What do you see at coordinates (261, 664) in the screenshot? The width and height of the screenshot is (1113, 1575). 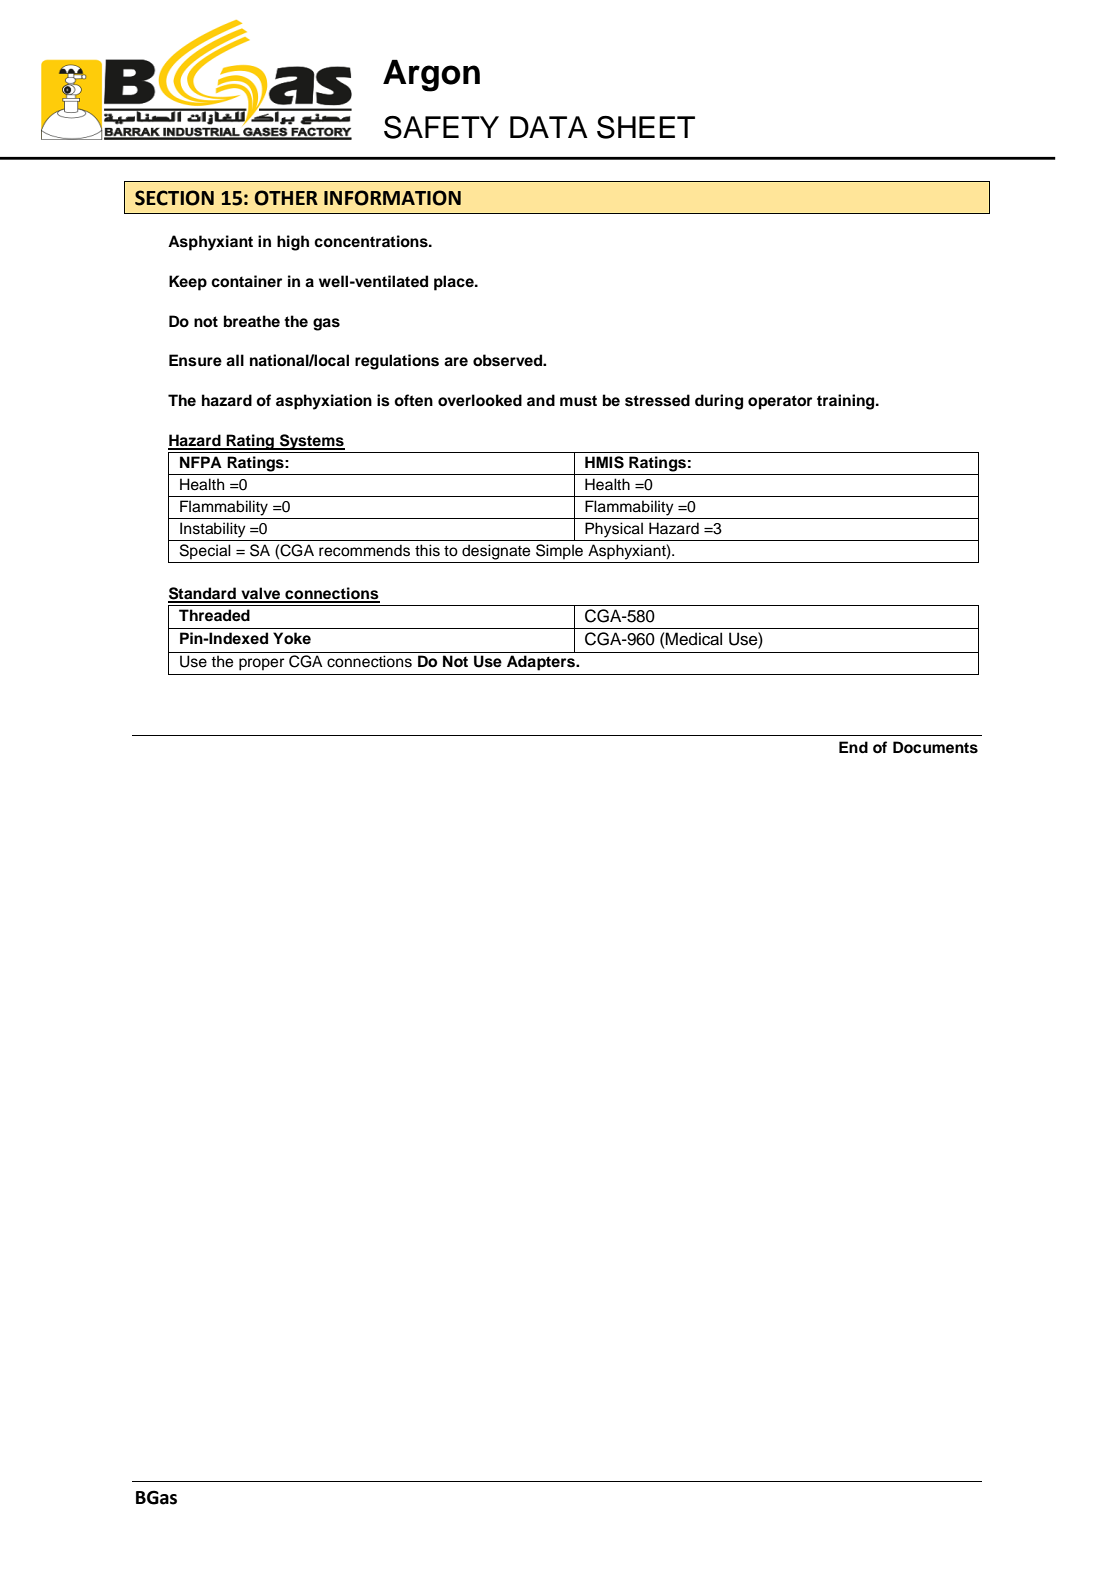 I see `proper` at bounding box center [261, 664].
